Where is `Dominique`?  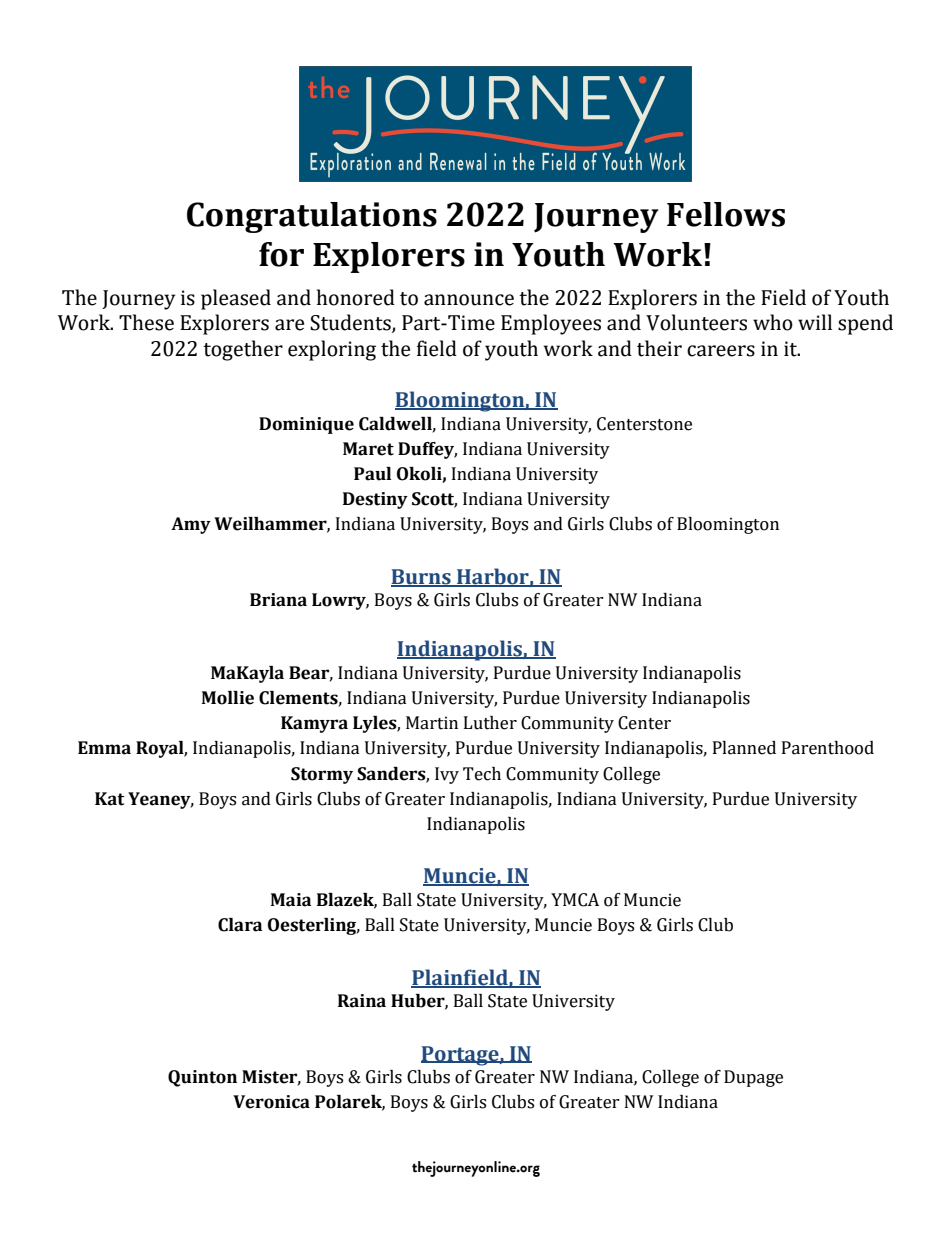
Dominique is located at coordinates (306, 425).
